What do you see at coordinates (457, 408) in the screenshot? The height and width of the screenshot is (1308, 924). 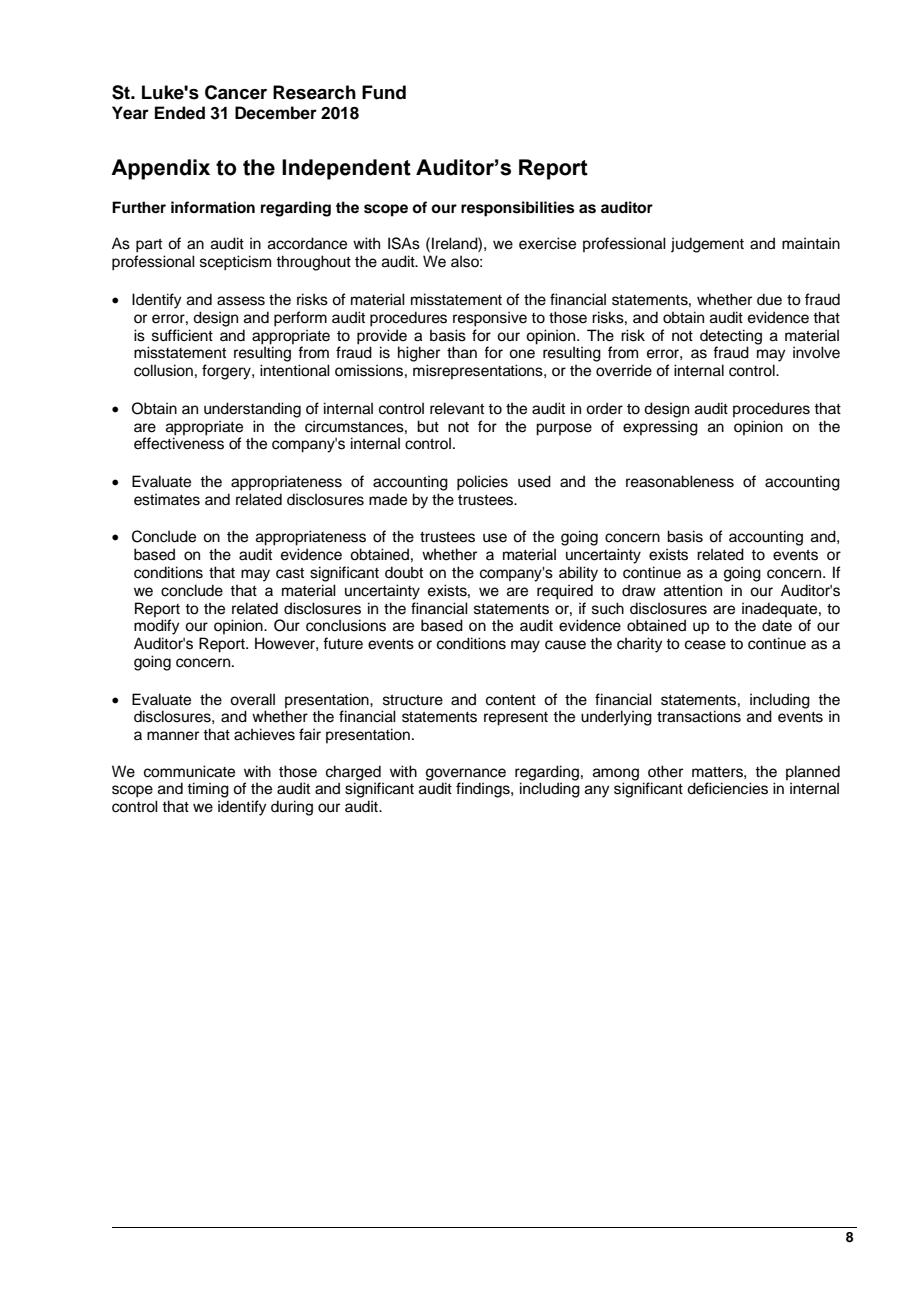 I see `relevant` at bounding box center [457, 408].
